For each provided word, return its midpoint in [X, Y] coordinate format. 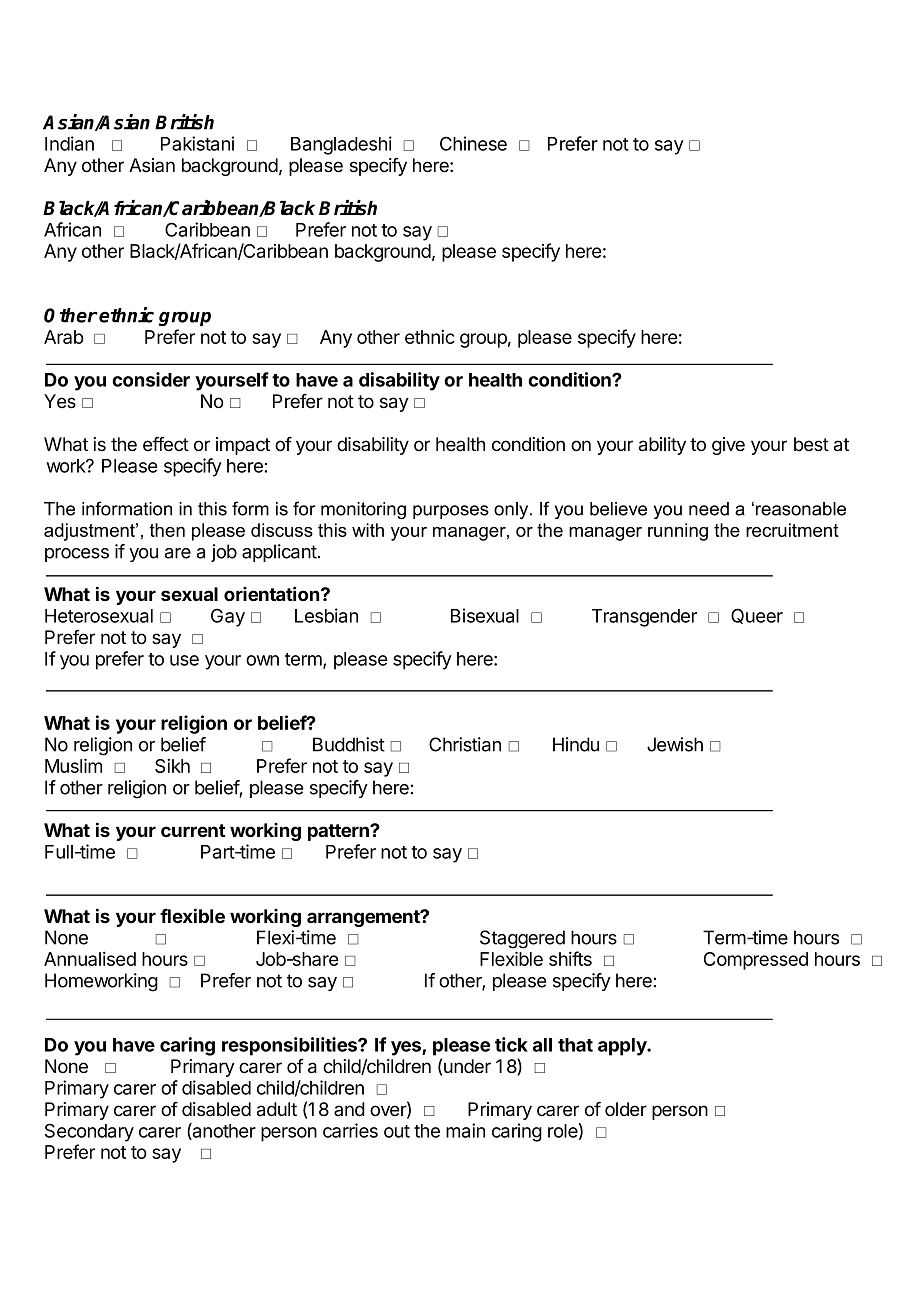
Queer [757, 616]
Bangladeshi [341, 145]
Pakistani [197, 143]
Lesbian [326, 615]
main [465, 1130]
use [184, 660]
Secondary [89, 1132]
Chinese [473, 143]
